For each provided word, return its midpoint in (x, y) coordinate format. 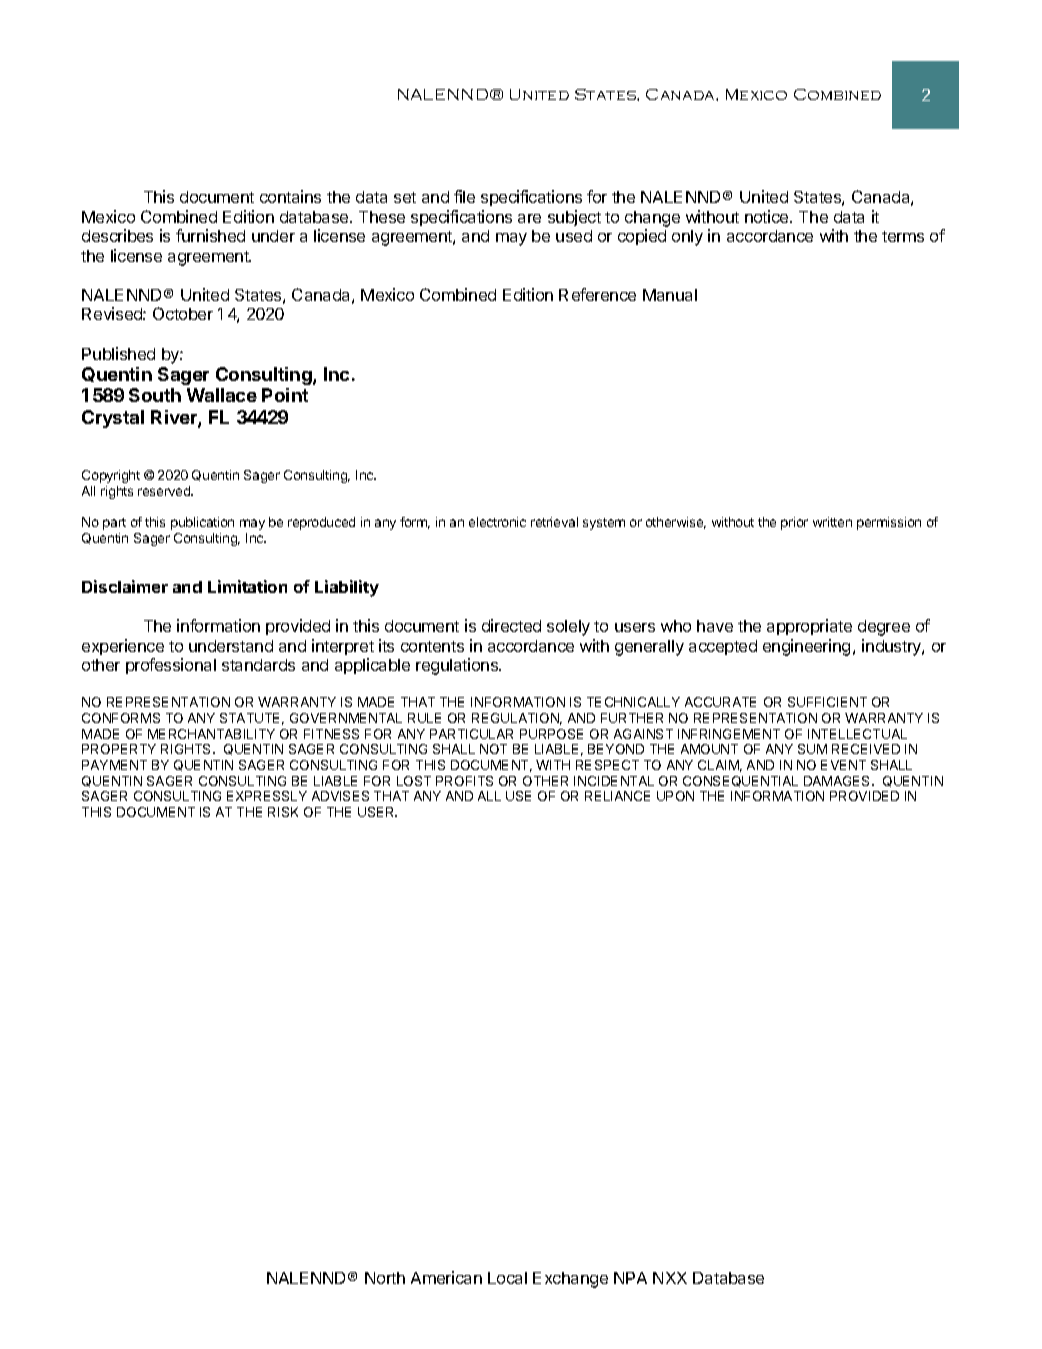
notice (768, 216)
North (385, 1278)
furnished (210, 235)
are (529, 218)
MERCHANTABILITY (211, 734)
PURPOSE (551, 734)
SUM (812, 749)
